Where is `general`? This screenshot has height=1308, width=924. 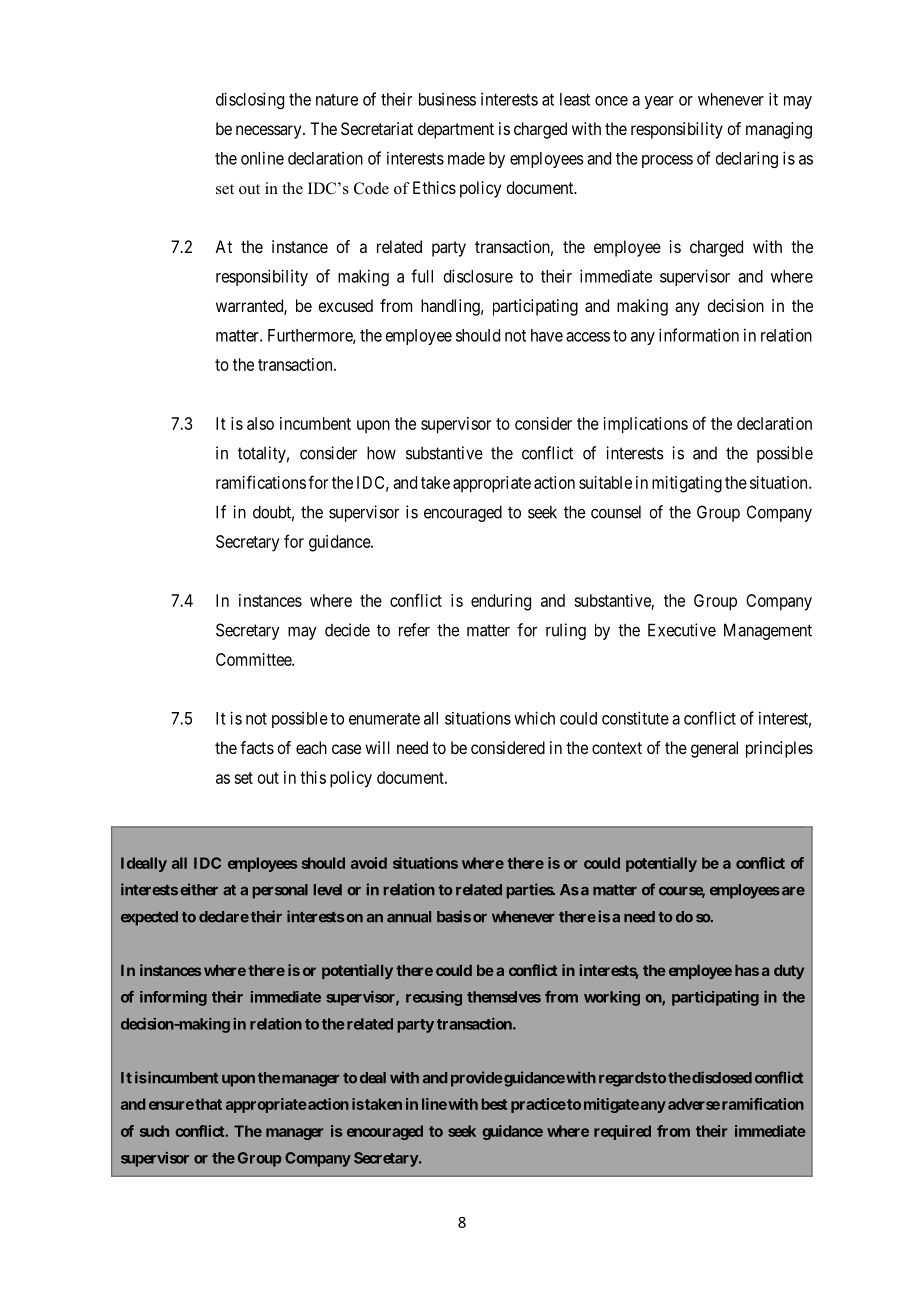 general is located at coordinates (714, 749).
